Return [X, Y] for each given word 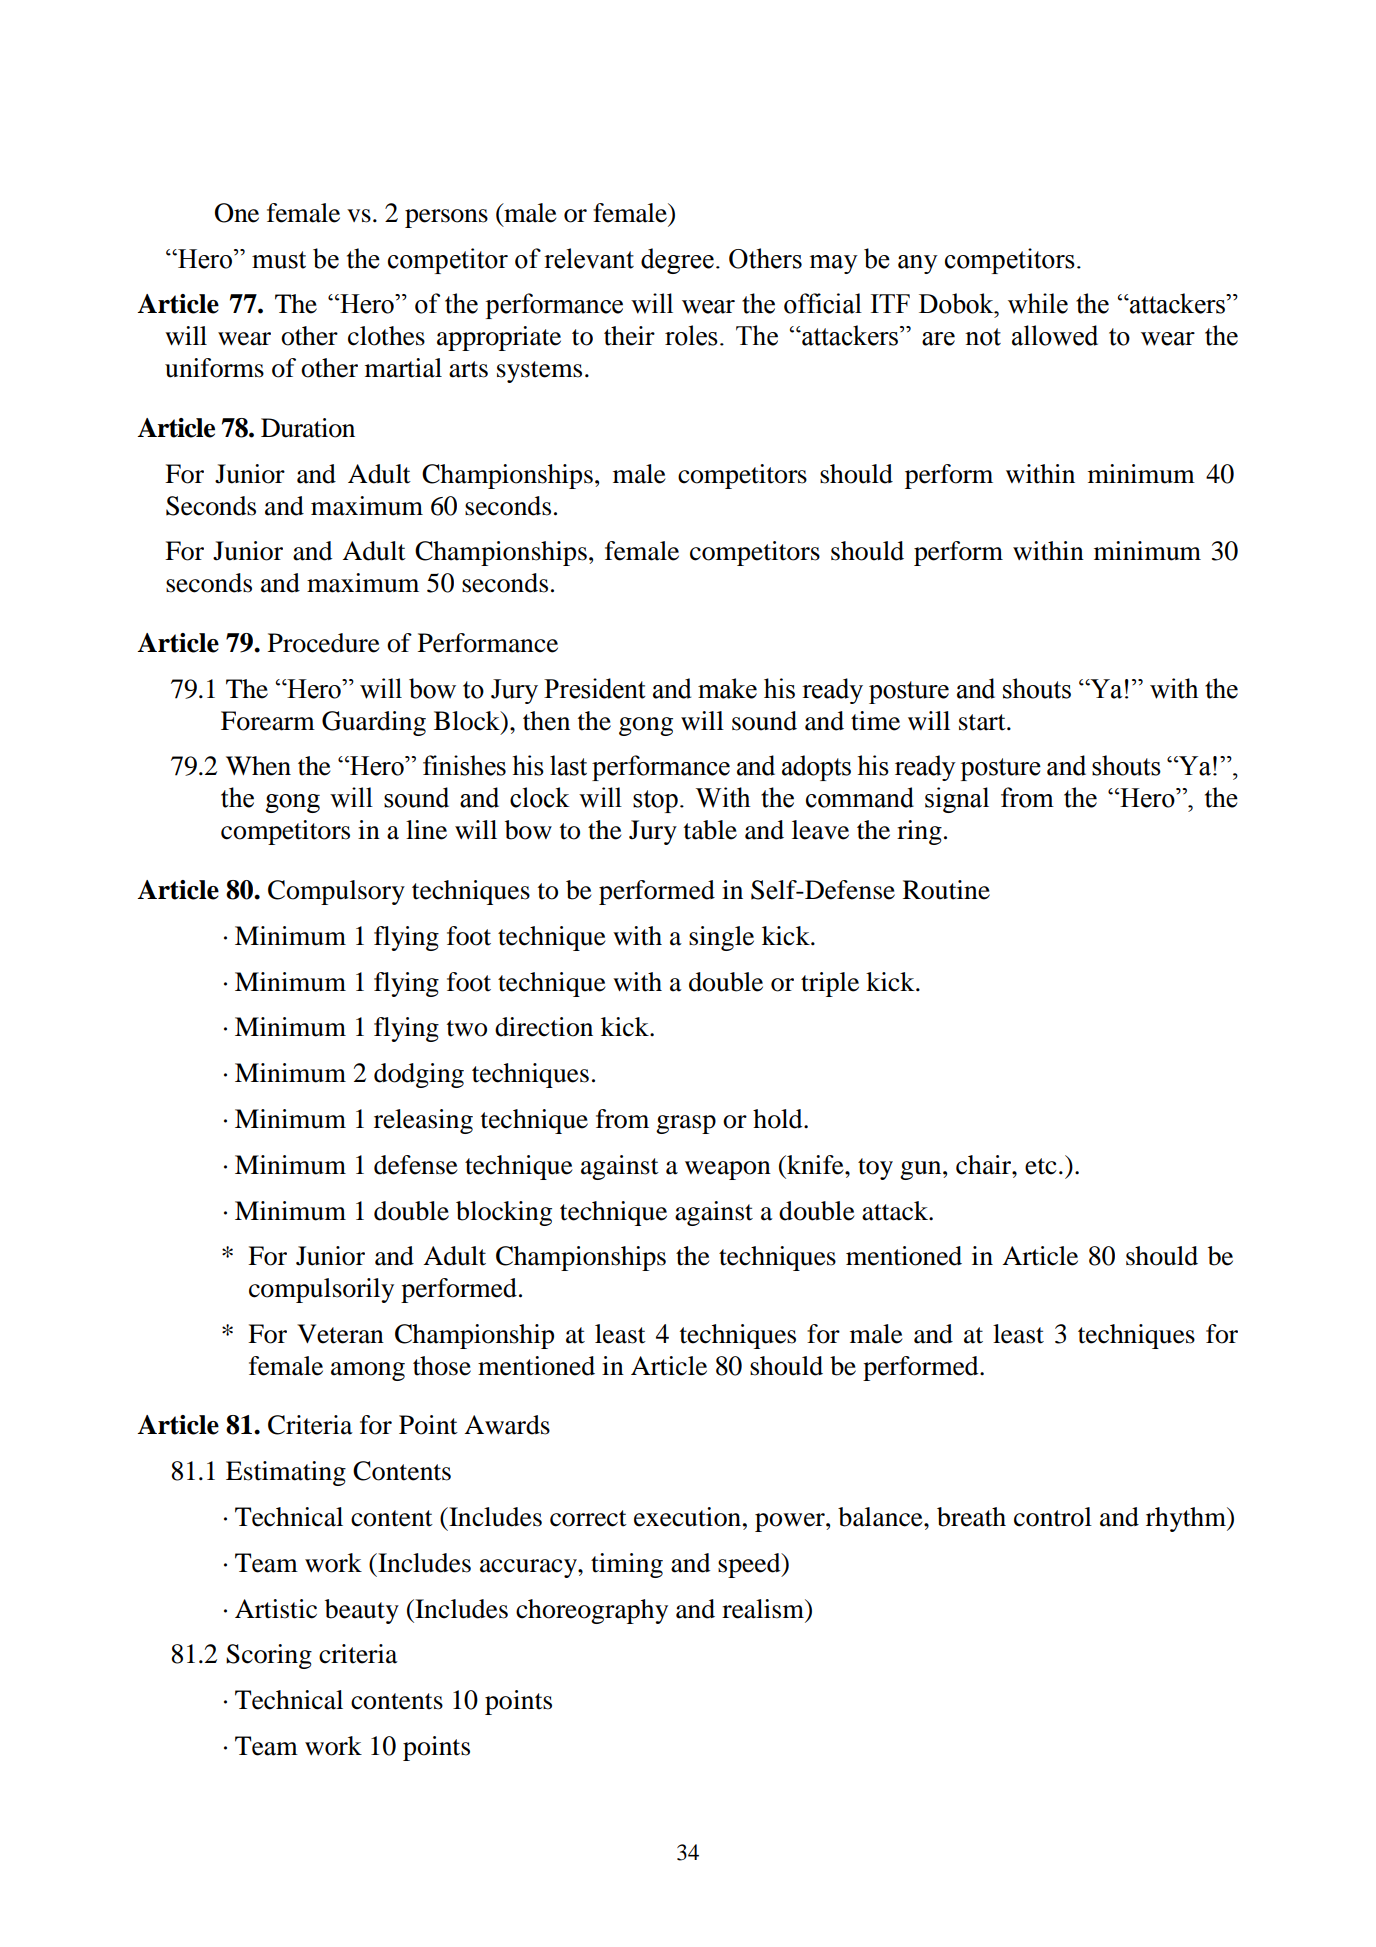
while [1038, 303]
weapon [728, 1170]
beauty [362, 1611]
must [279, 260]
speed [750, 1565]
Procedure [324, 643]
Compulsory [336, 892]
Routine [946, 890]
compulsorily [321, 1290]
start [983, 722]
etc [1041, 1166]
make [727, 688]
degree [677, 261]
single [721, 938]
